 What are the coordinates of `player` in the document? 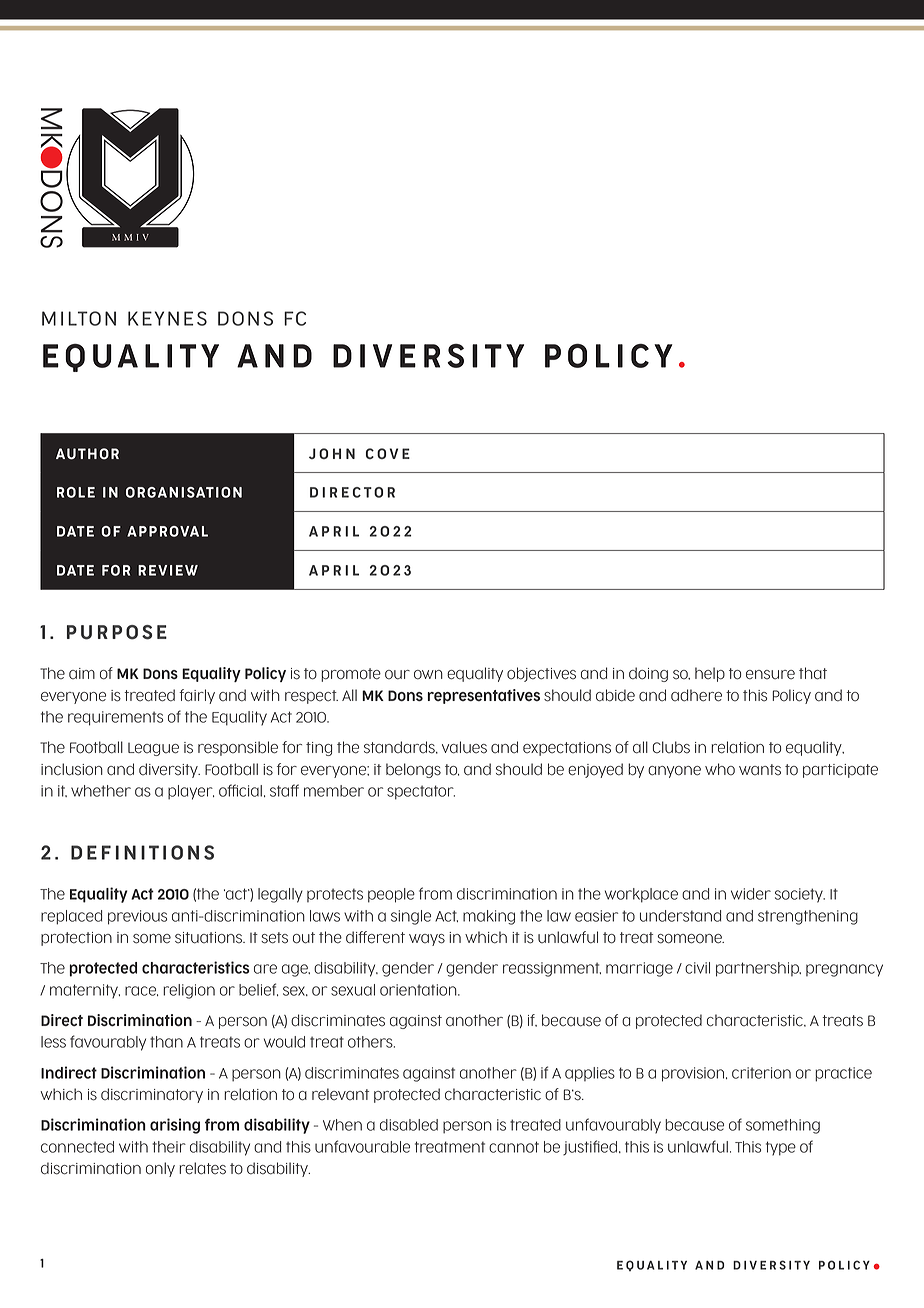 It's located at (191, 792).
